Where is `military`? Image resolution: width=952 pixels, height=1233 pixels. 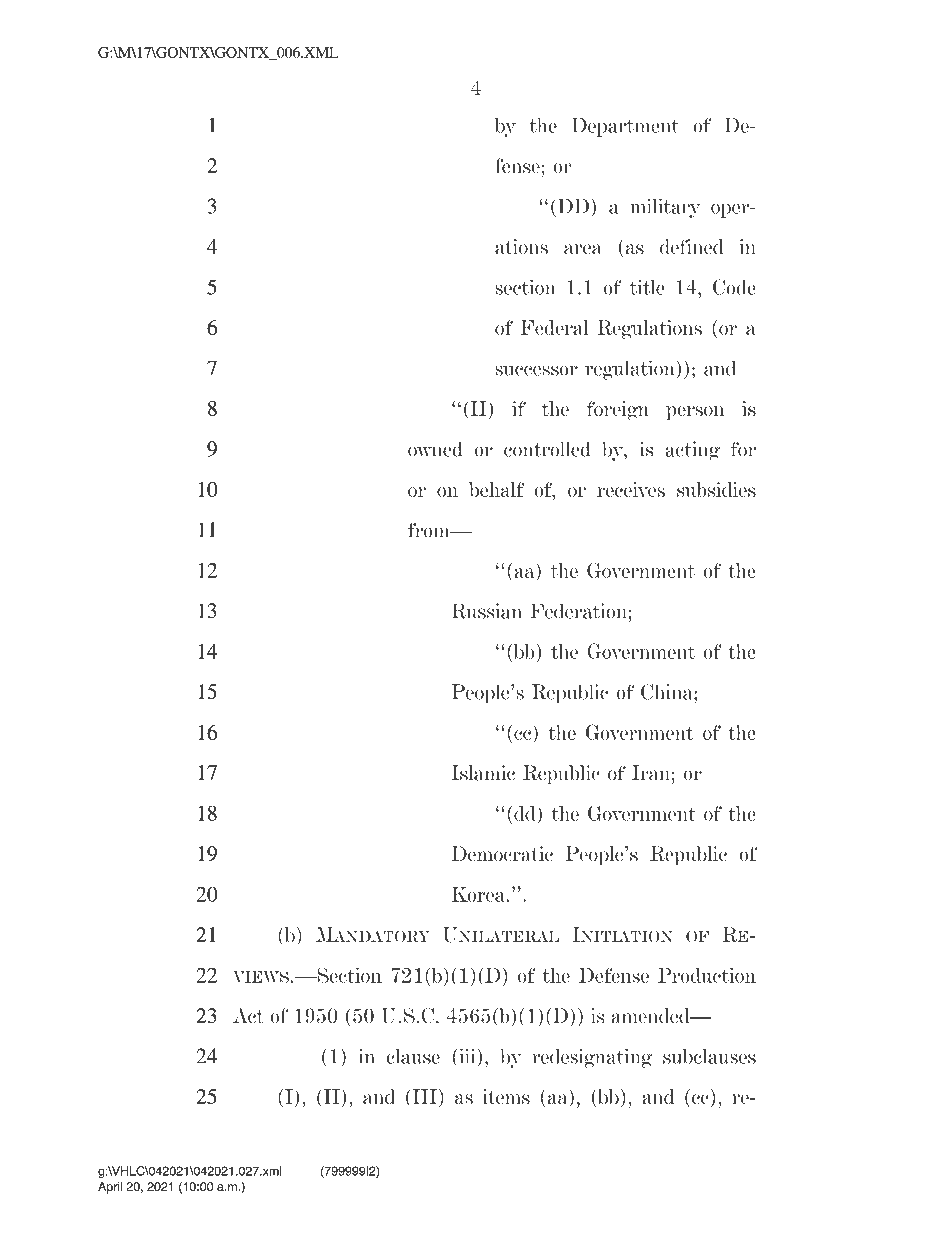 military is located at coordinates (665, 208).
